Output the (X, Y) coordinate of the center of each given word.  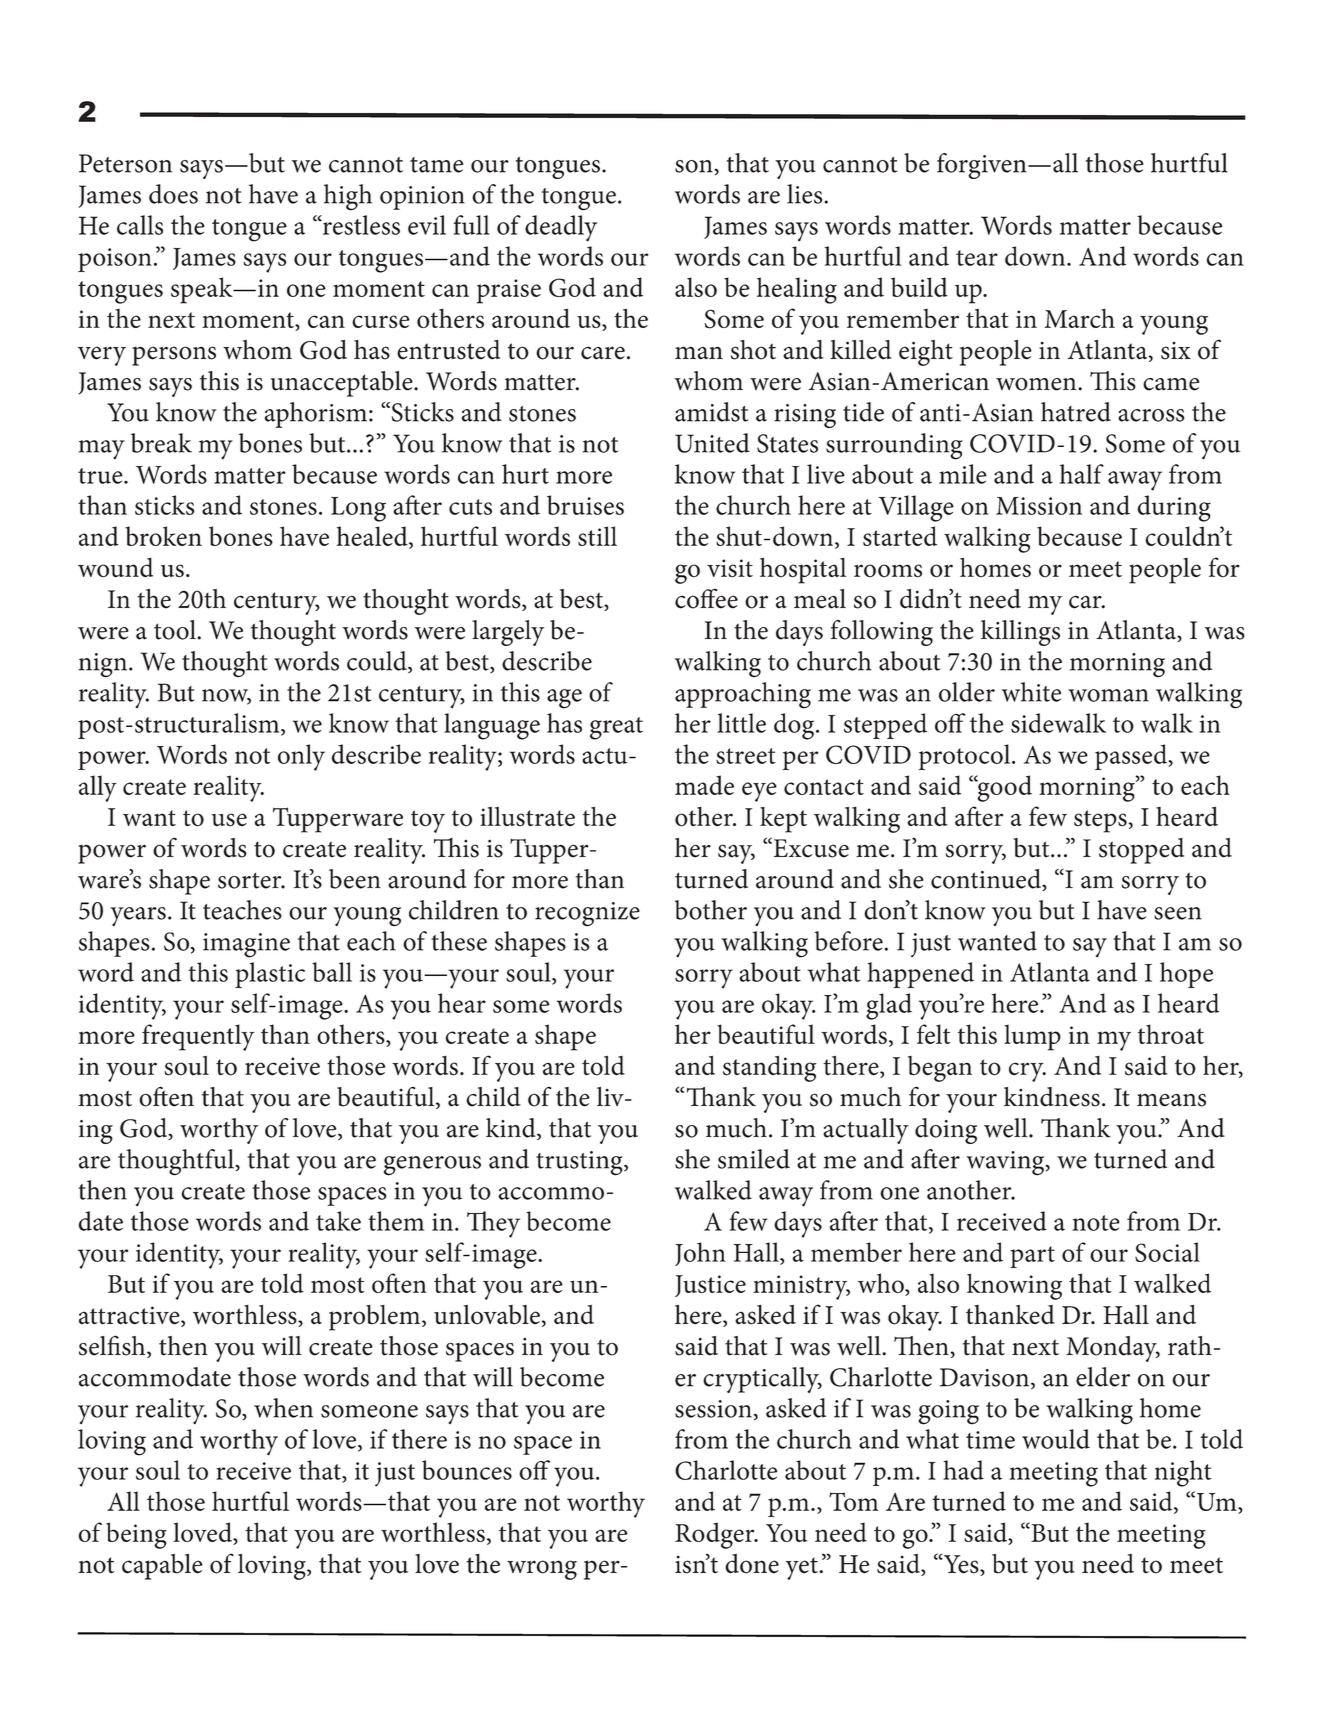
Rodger (716, 1535)
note (1096, 1223)
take (338, 1221)
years (138, 916)
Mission (1039, 506)
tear (977, 258)
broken (163, 536)
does (173, 194)
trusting (580, 1163)
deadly (561, 228)
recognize (587, 914)
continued (987, 880)
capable (162, 1567)
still (597, 536)
